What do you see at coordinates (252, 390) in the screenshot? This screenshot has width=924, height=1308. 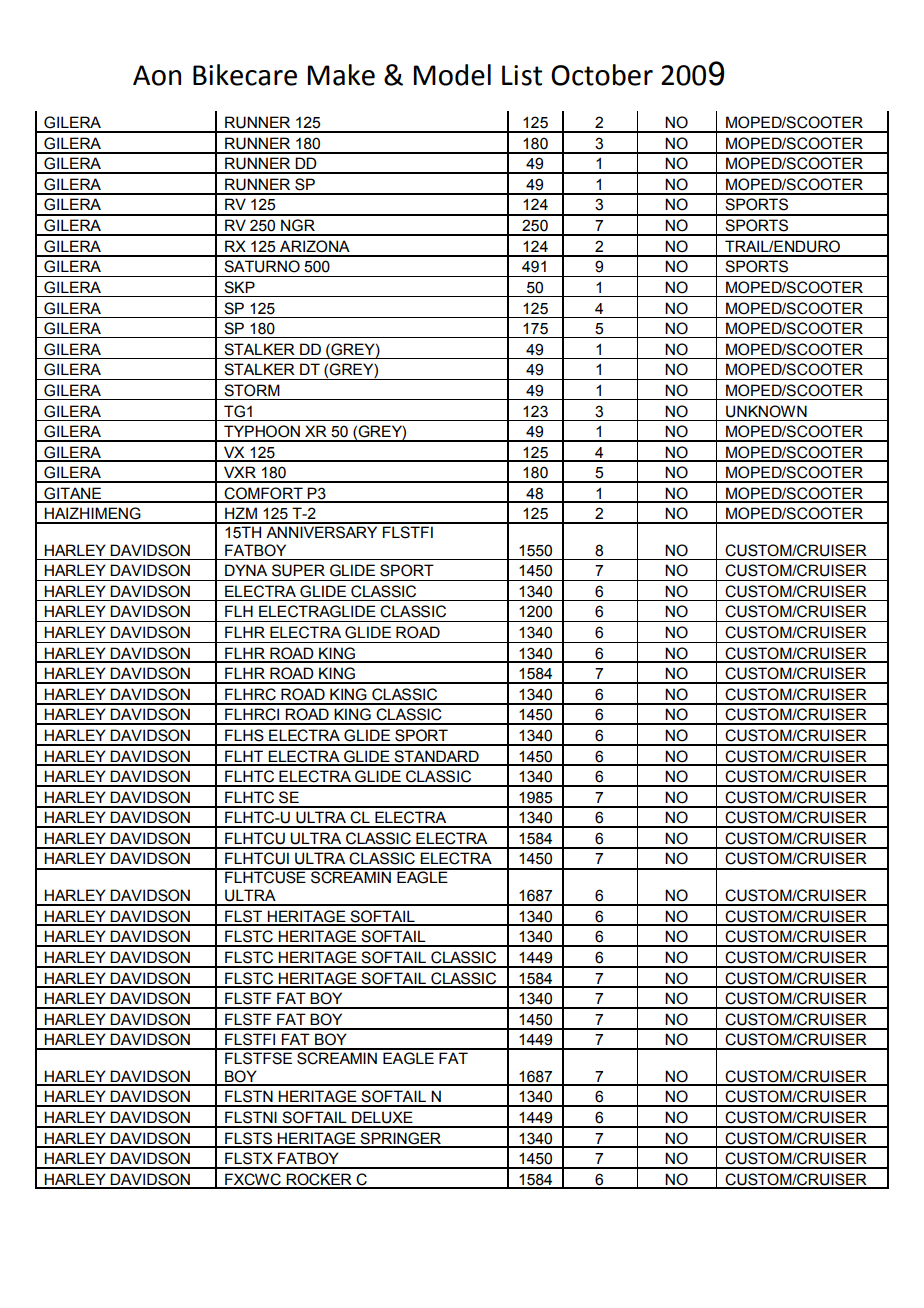 I see `STORM` at bounding box center [252, 390].
